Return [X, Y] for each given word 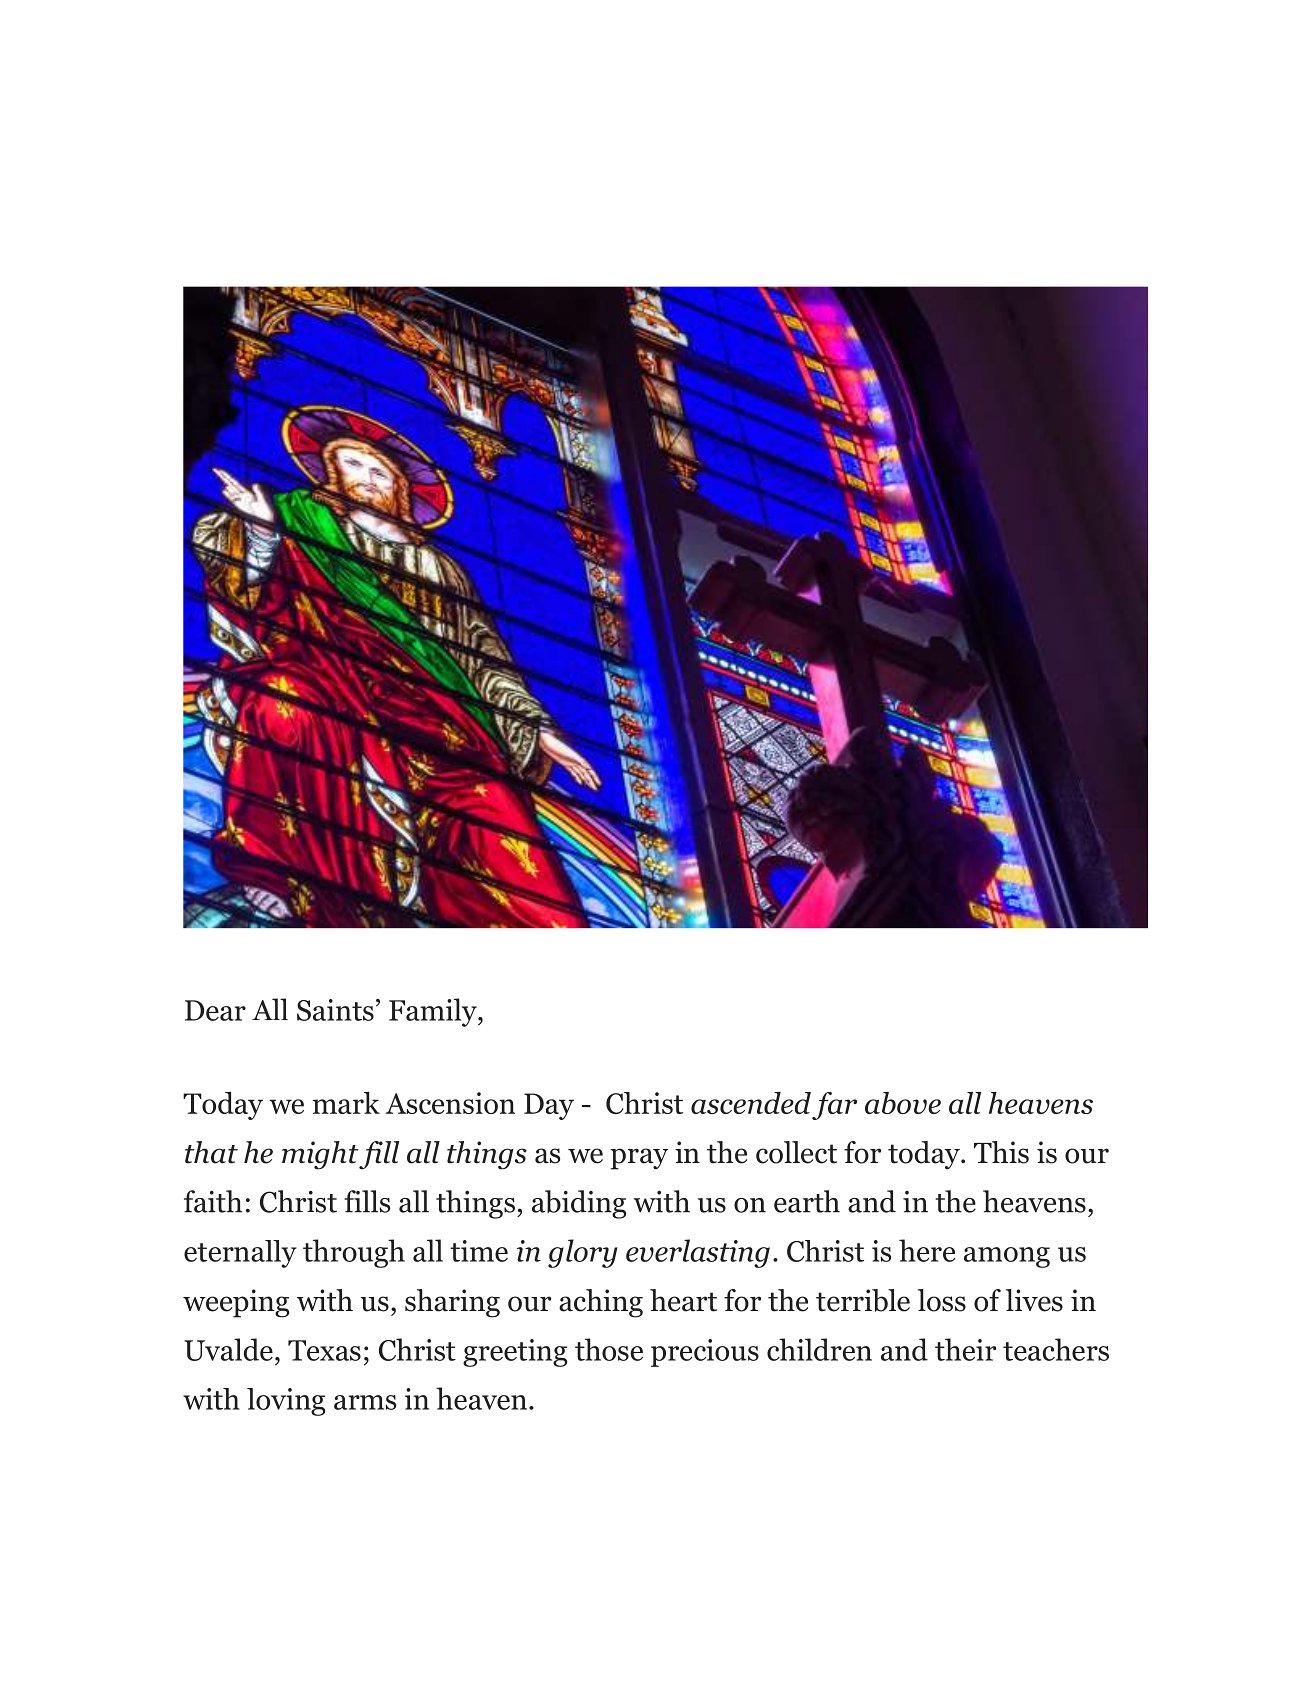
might [320, 1155]
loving [286, 1402]
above [903, 1103]
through [354, 1253]
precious [705, 1353]
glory [582, 1253]
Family [434, 1012]
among [1007, 1257]
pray [639, 1159]
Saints [335, 1010]
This [1001, 1152]
